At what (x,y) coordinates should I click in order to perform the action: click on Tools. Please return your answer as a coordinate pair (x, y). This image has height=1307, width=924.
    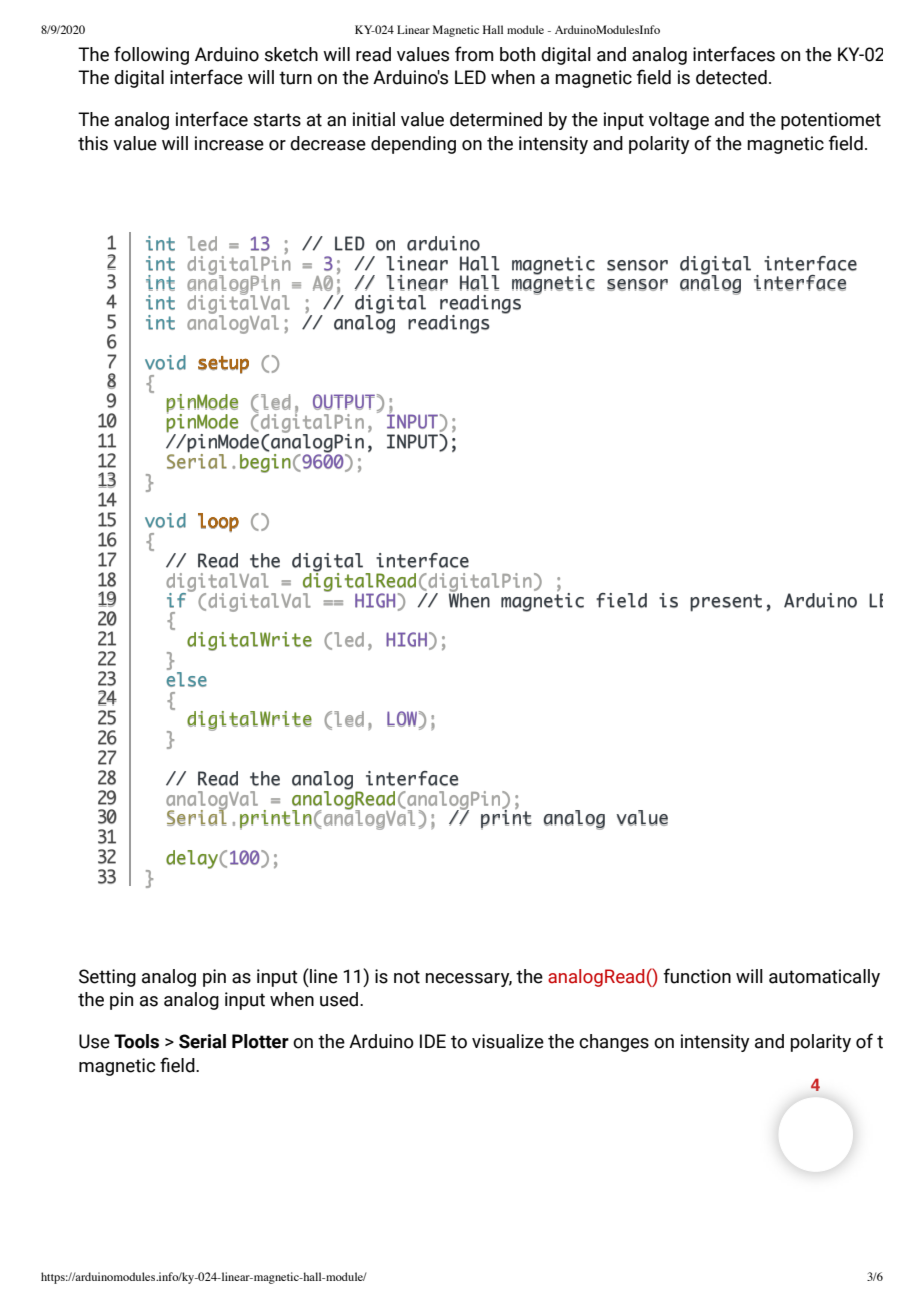
    Looking at the image, I should click on (136, 1041).
